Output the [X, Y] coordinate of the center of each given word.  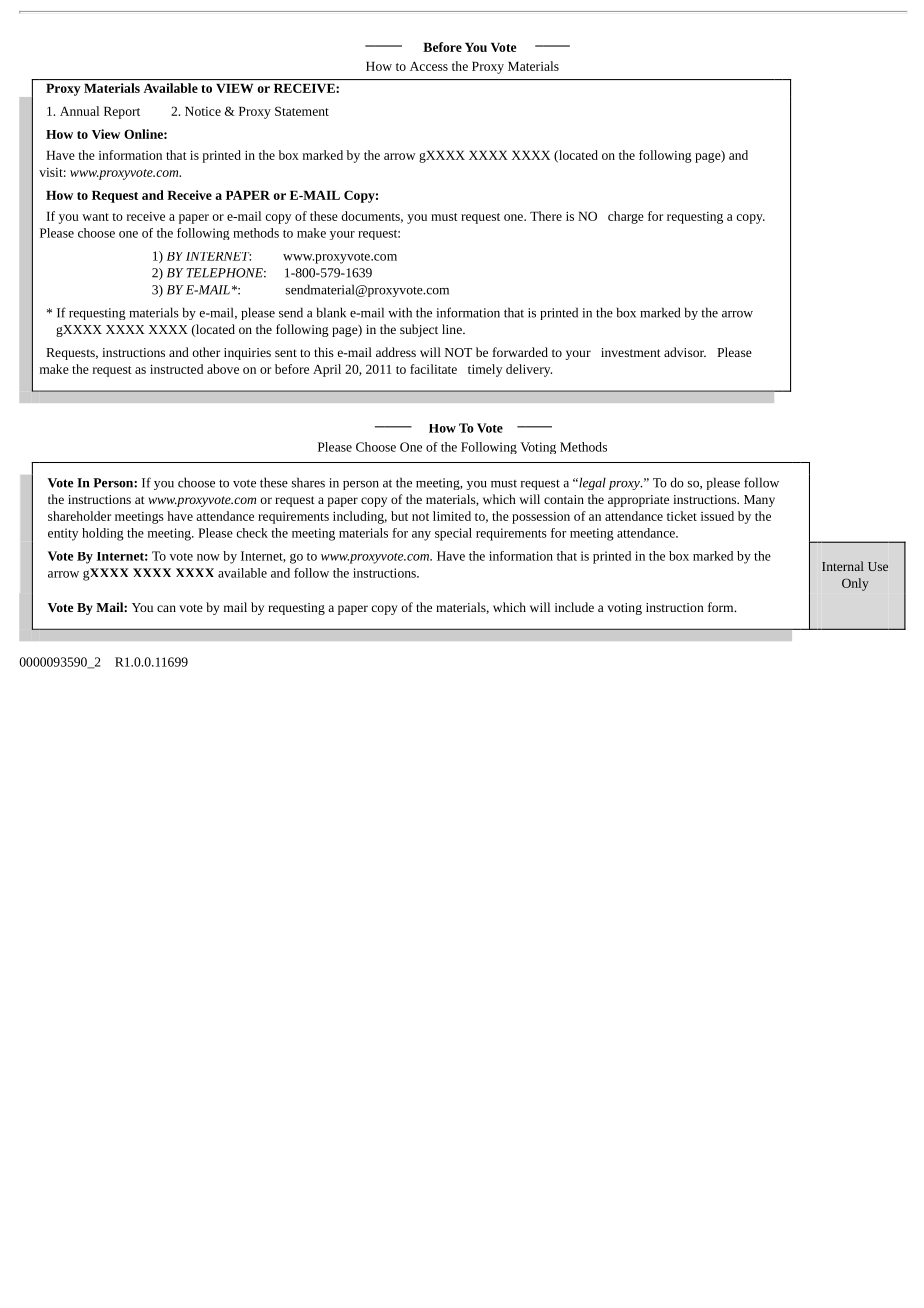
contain [564, 499]
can [166, 608]
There [546, 216]
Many [759, 501]
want [95, 217]
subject [419, 330]
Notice [203, 111]
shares [308, 482]
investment [631, 352]
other [206, 352]
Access [429, 66]
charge [626, 217]
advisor [685, 352]
